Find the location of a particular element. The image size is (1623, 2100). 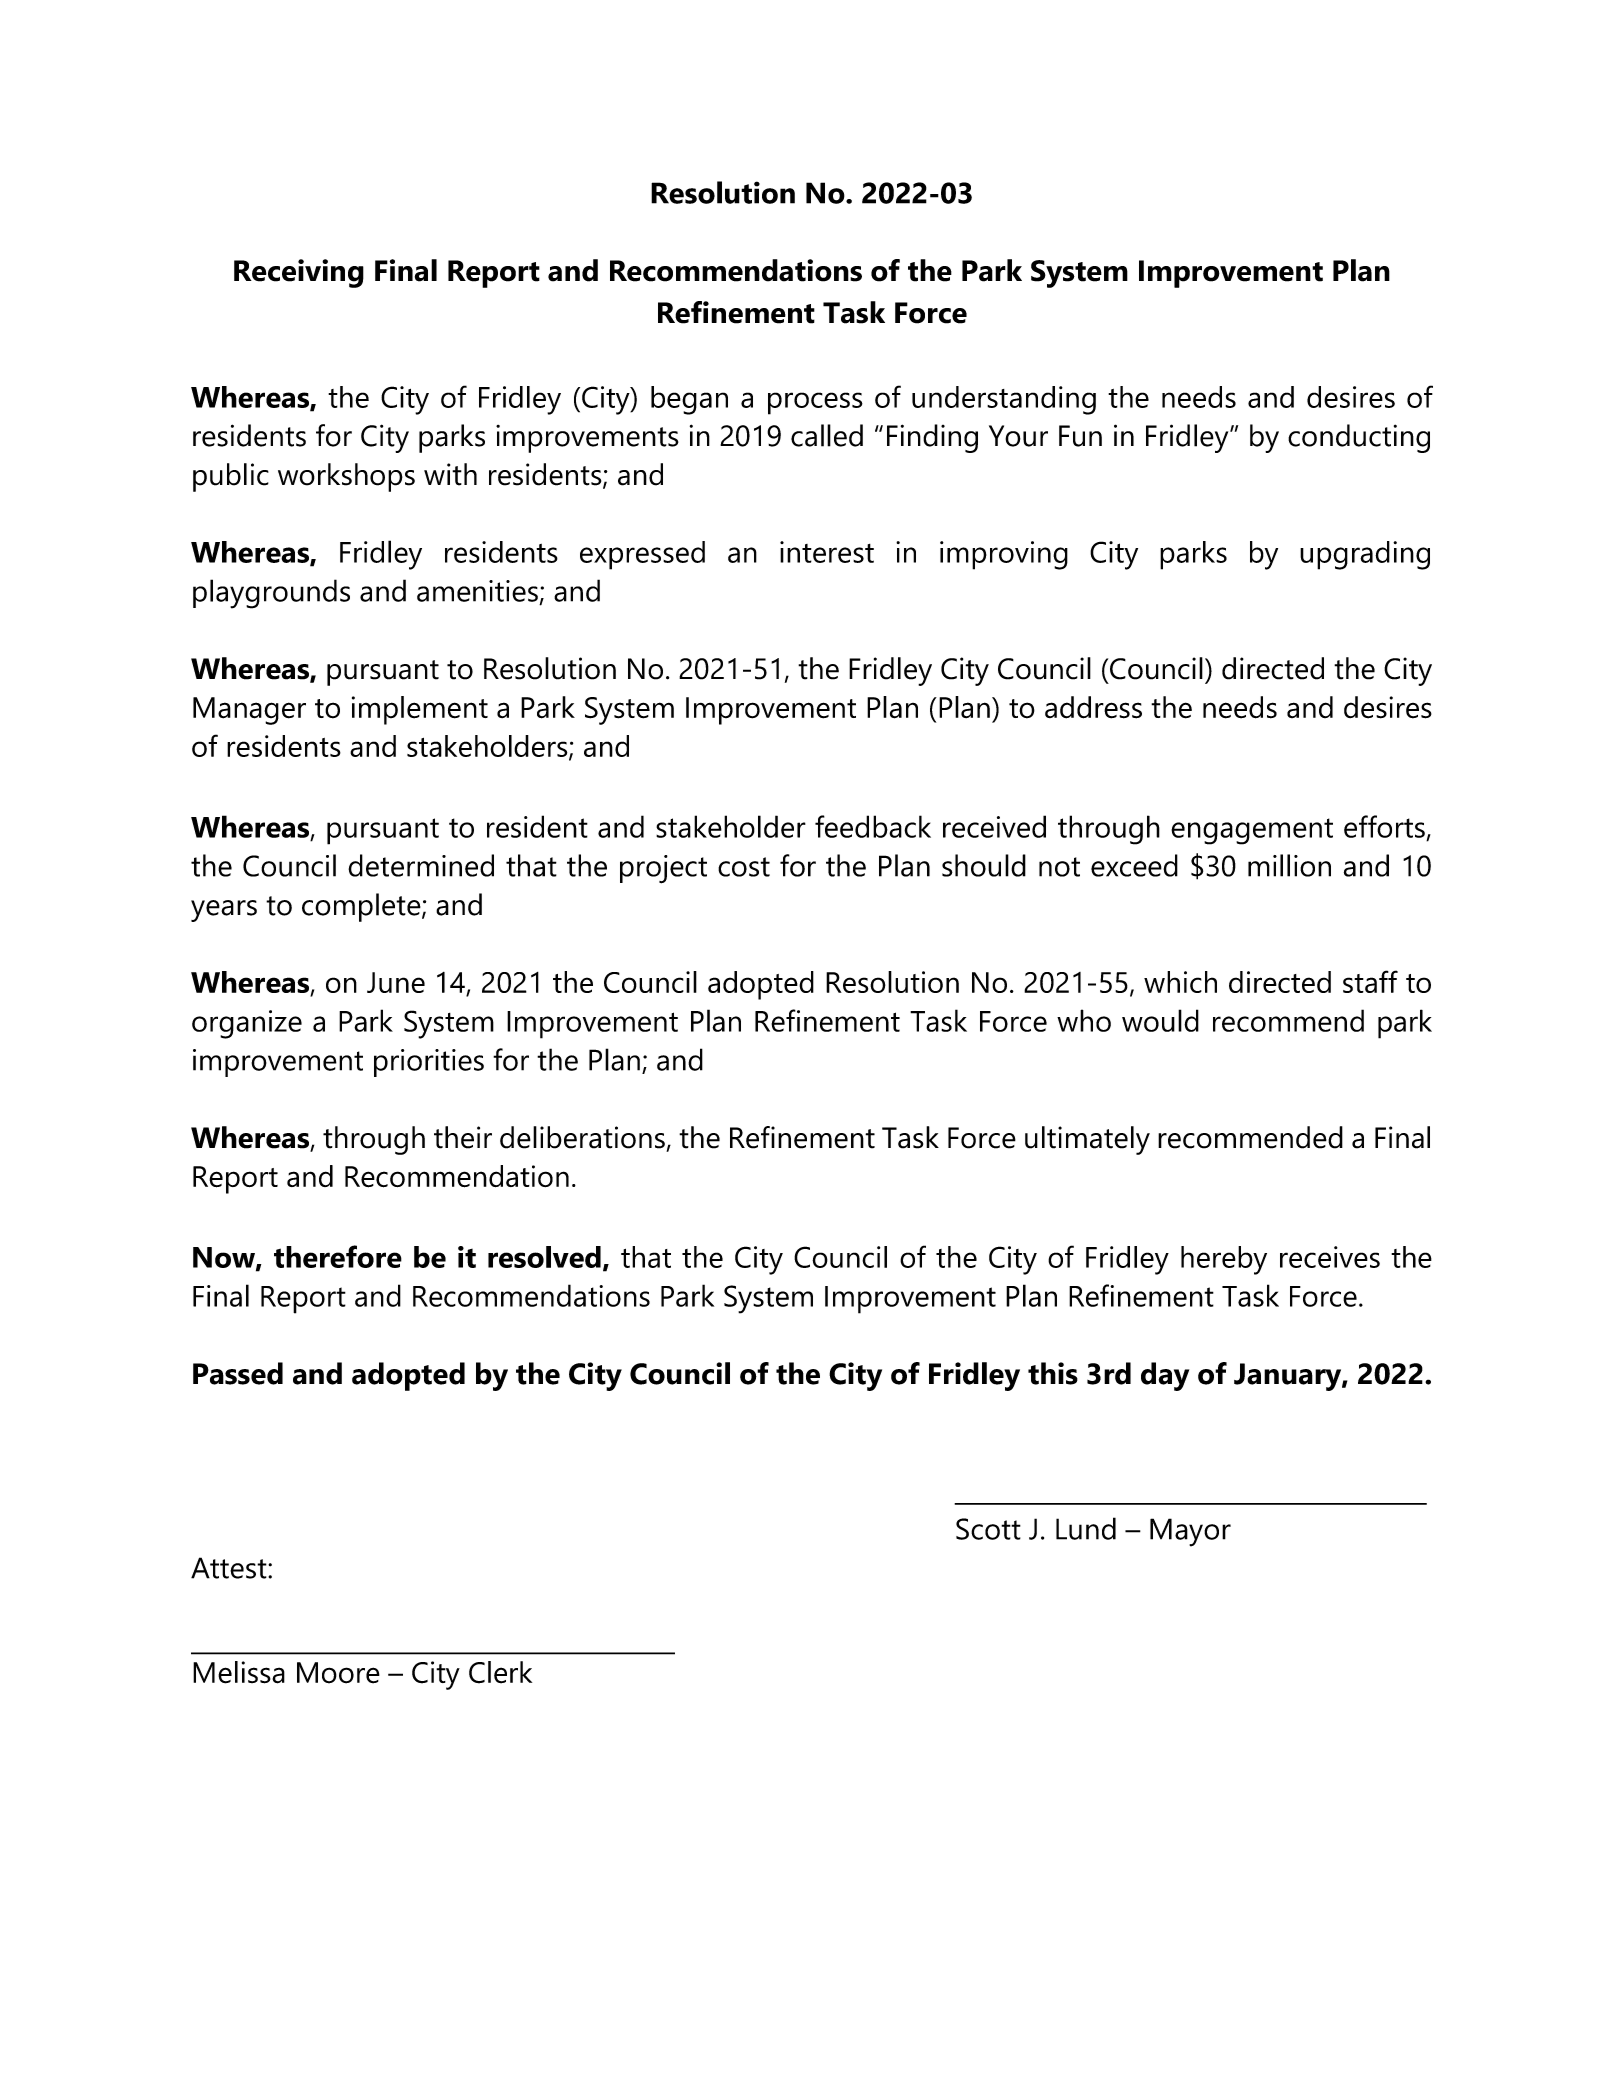

cost is located at coordinates (744, 867).
